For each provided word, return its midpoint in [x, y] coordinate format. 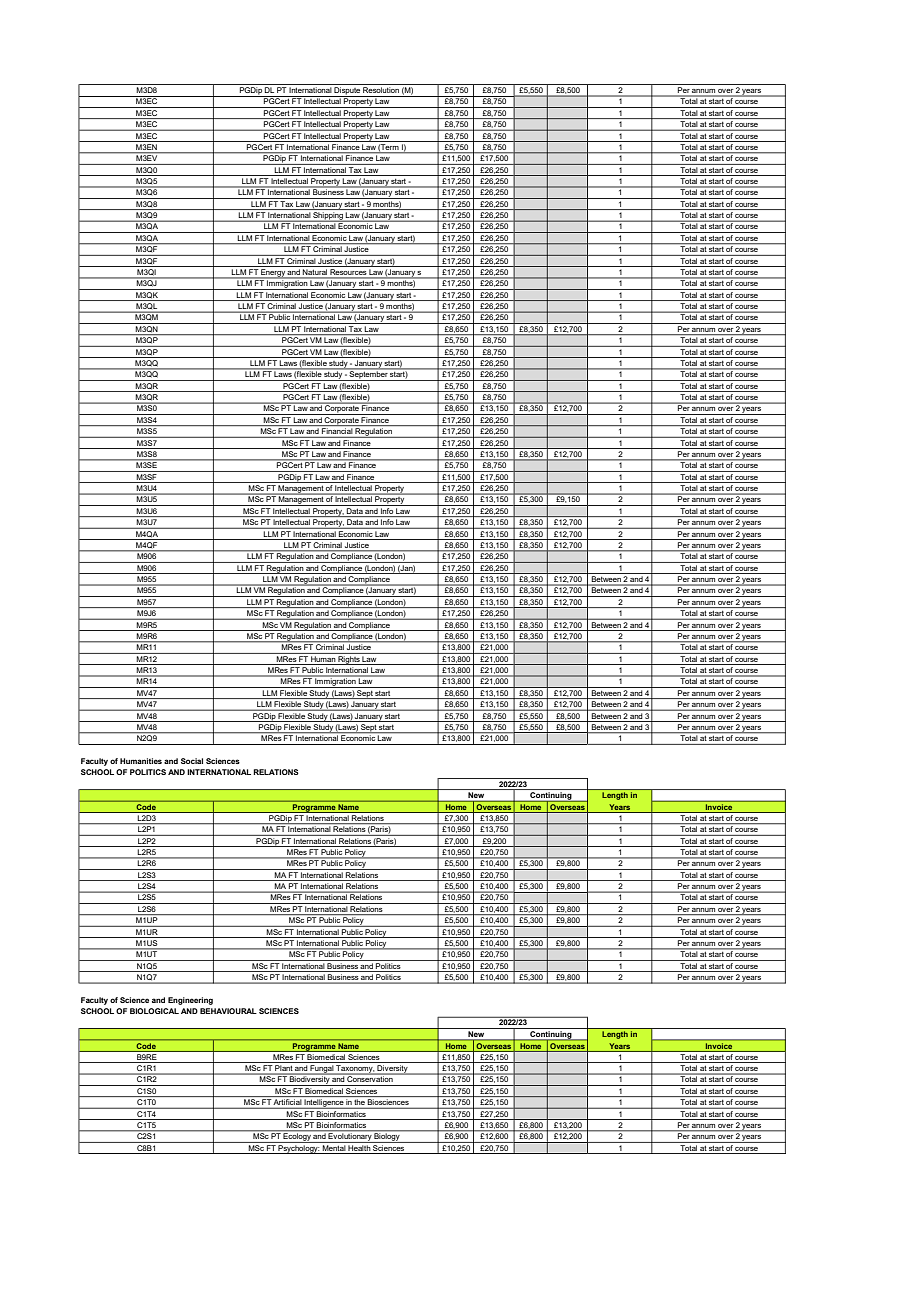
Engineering [190, 1001]
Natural [315, 273]
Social [192, 761]
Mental [334, 1146]
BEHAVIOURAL [228, 1011]
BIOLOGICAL [154, 1011]
